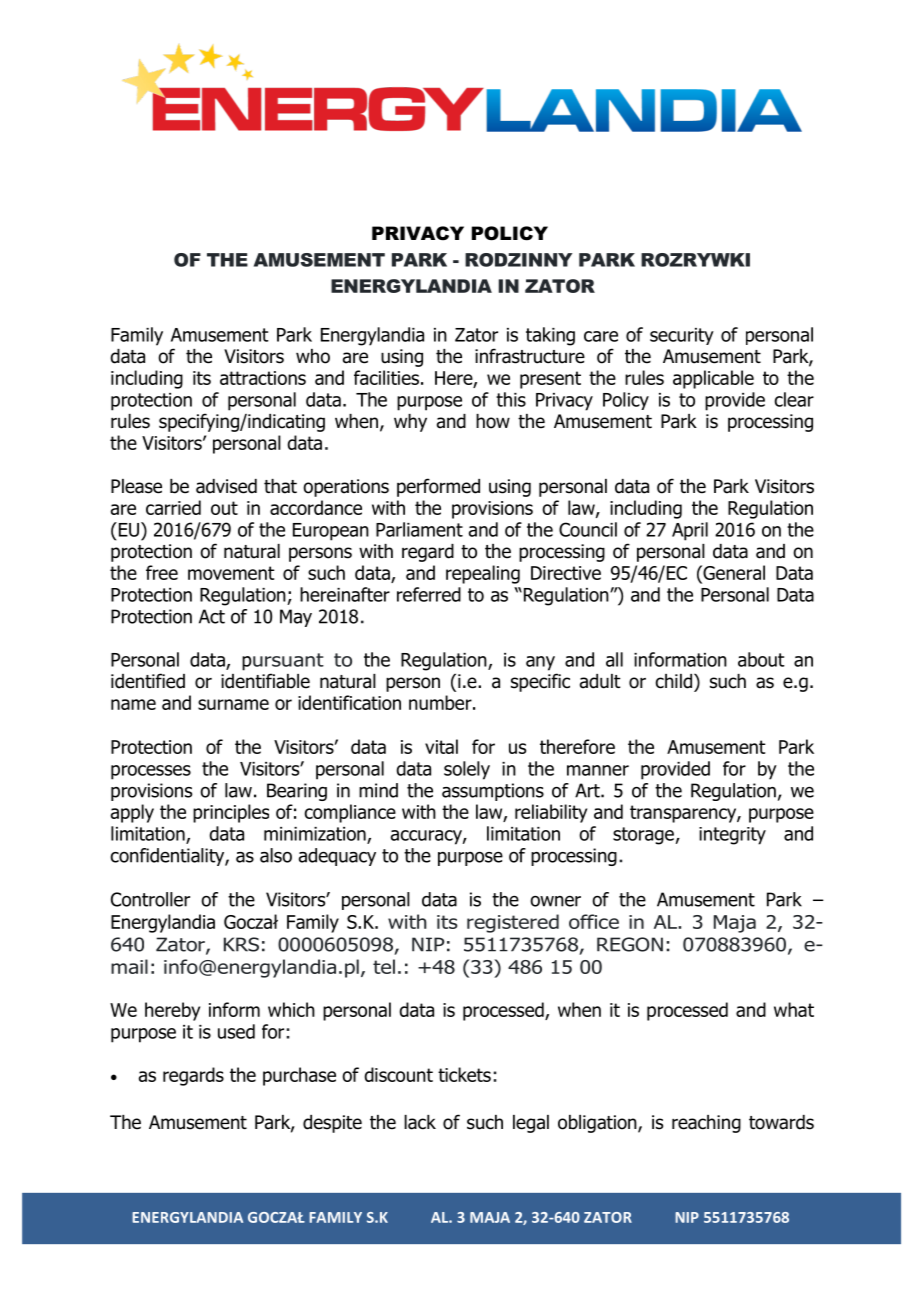  Describe the element at coordinates (713, 379) in the screenshot. I see `applicable` at that location.
